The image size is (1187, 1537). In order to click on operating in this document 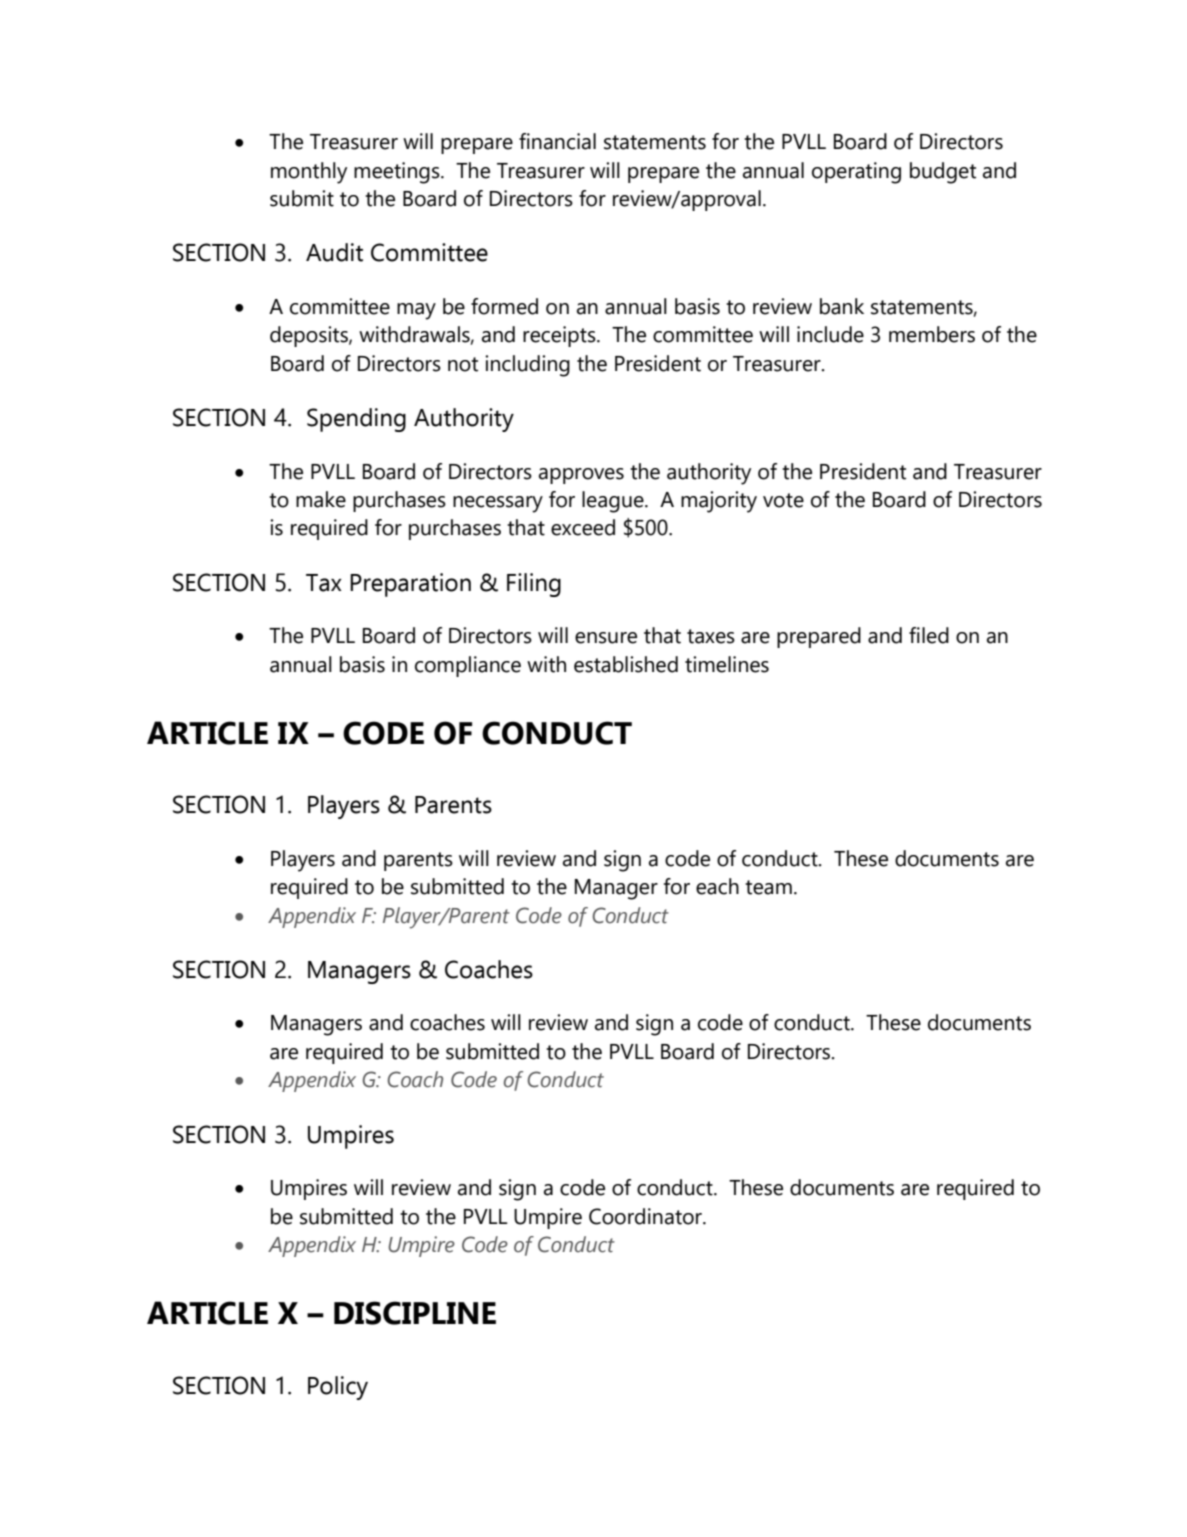, I will do `click(856, 173)`.
